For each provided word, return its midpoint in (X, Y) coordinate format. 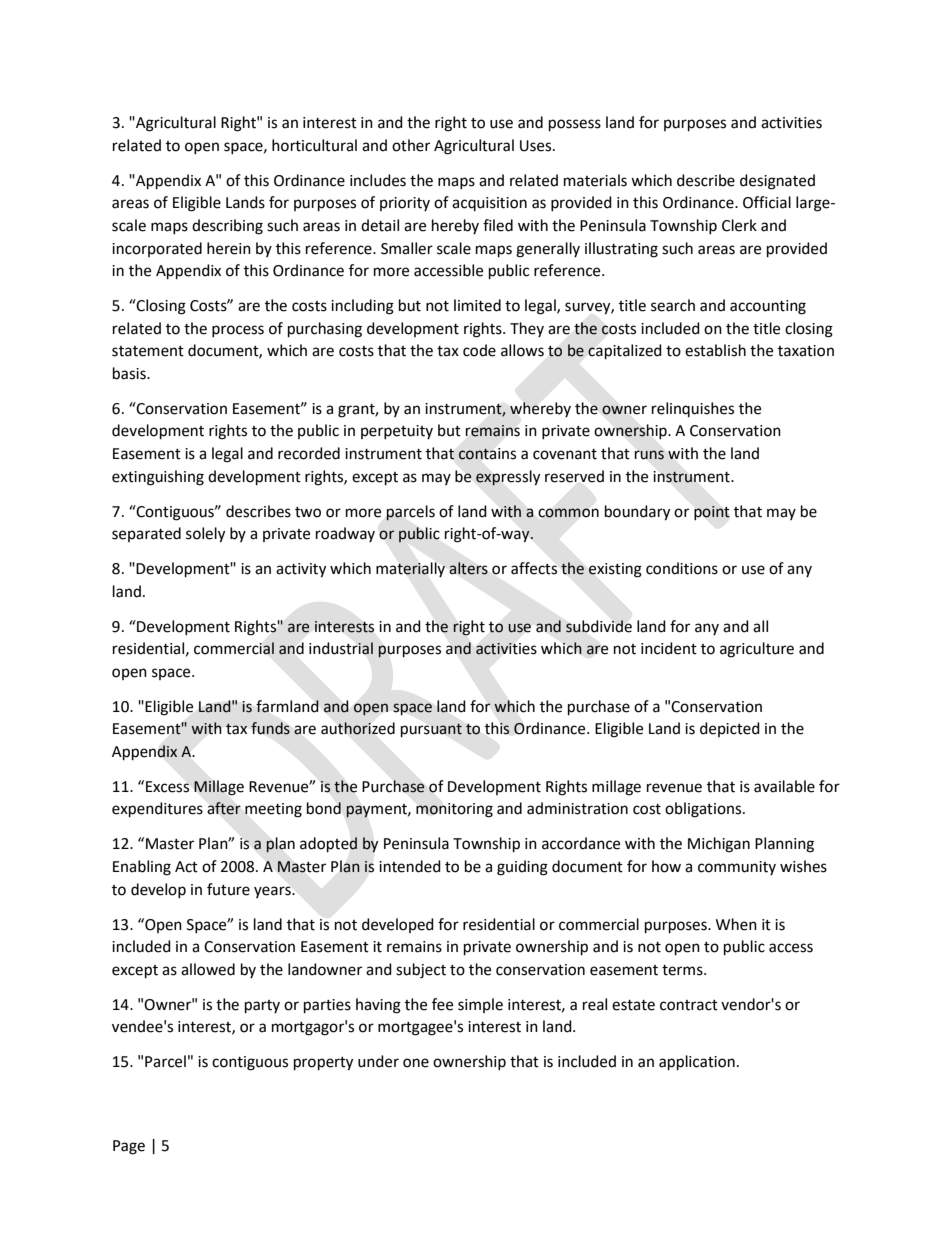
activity (301, 570)
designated (777, 182)
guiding (522, 868)
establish (715, 350)
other (411, 145)
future (228, 889)
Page (129, 1147)
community (737, 868)
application (697, 1063)
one (416, 1063)
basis (130, 373)
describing (227, 227)
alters (469, 568)
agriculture (757, 650)
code (479, 350)
